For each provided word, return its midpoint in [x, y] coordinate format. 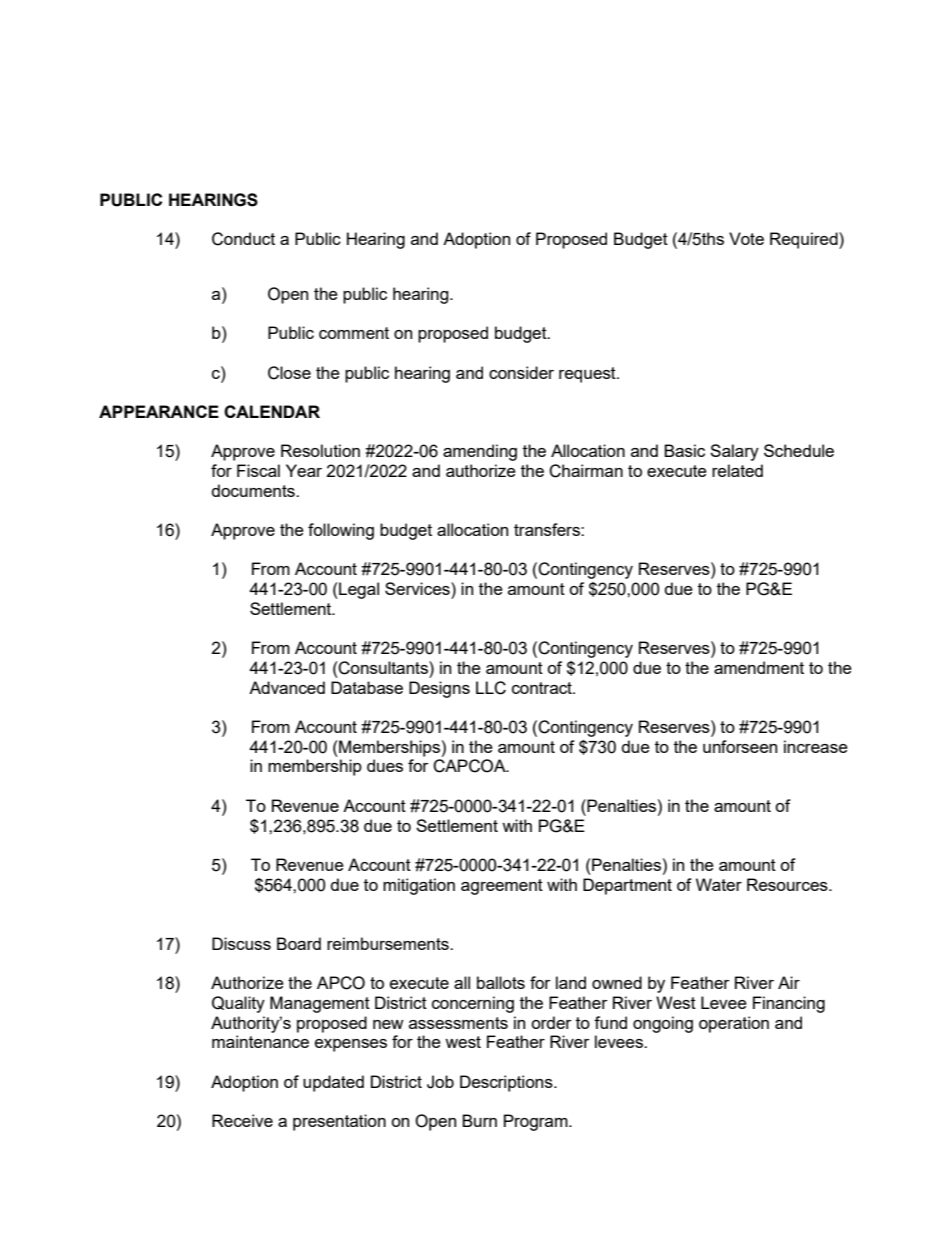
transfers [548, 529]
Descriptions [507, 1083]
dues [385, 765]
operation [734, 1024]
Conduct [243, 239]
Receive [242, 1120]
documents [254, 490]
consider [521, 372]
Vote [746, 238]
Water [719, 884]
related [737, 470]
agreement [502, 887]
